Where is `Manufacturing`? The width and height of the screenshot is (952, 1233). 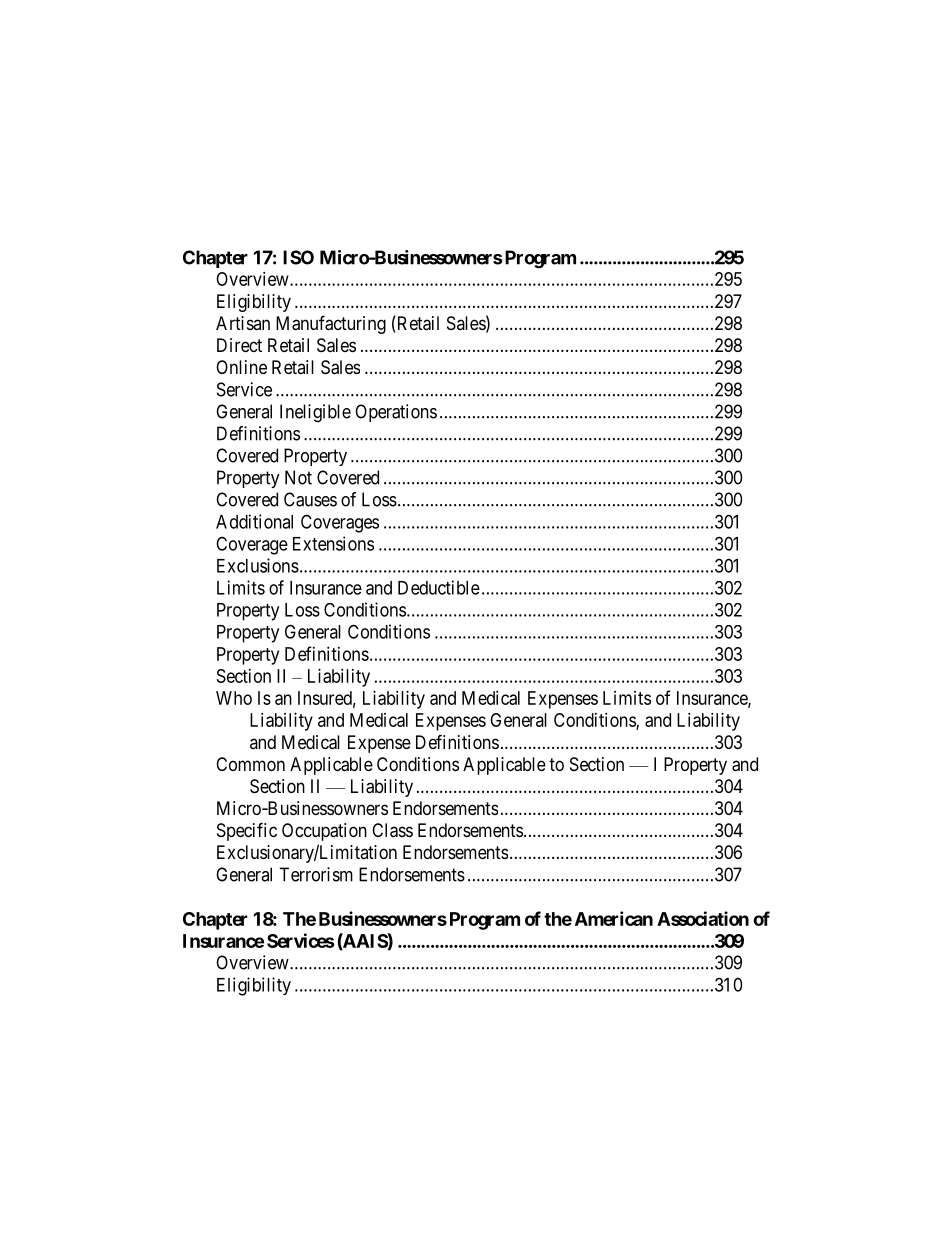 Manufacturing is located at coordinates (331, 324).
